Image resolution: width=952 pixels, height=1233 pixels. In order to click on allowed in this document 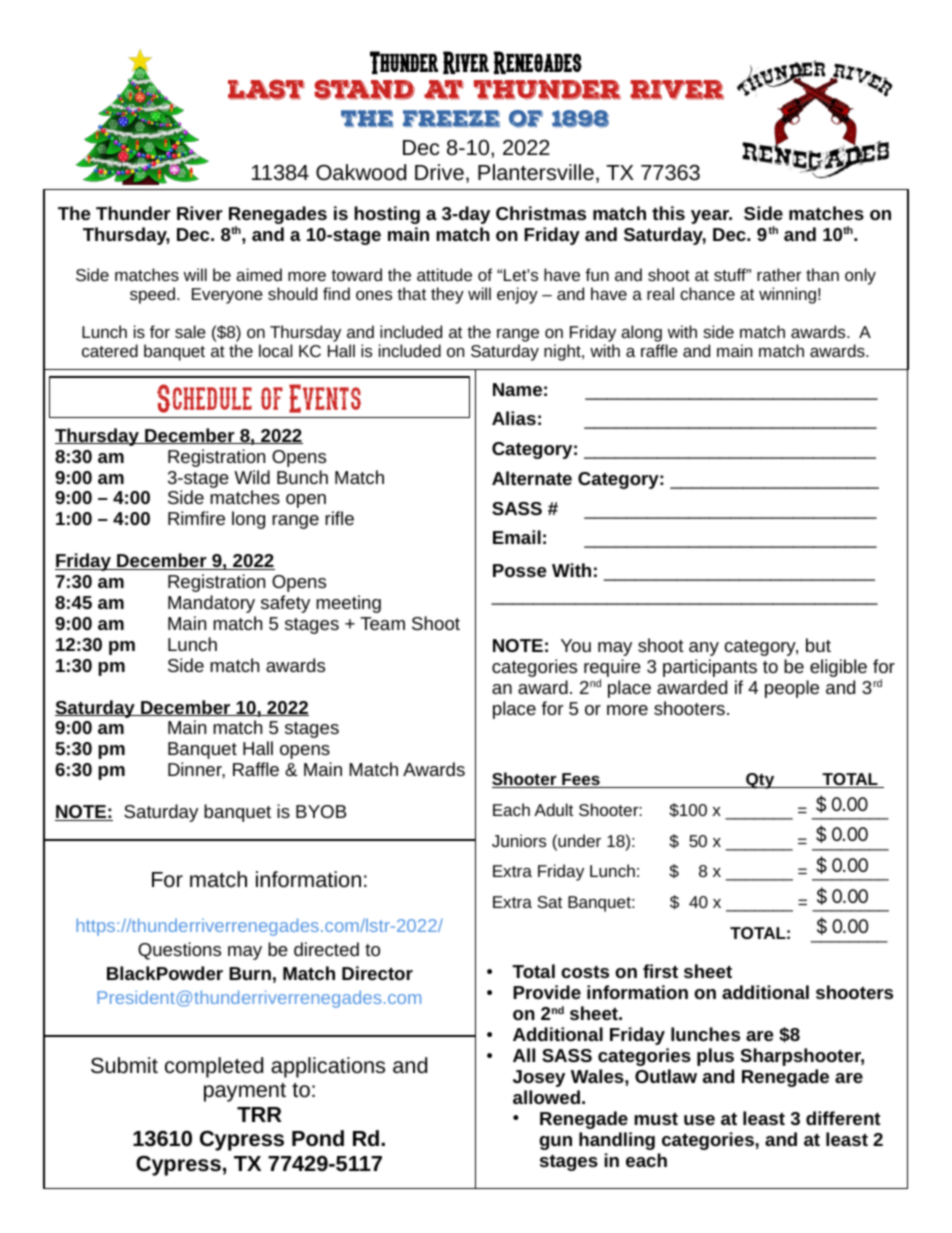, I will do `click(546, 1097)`.
